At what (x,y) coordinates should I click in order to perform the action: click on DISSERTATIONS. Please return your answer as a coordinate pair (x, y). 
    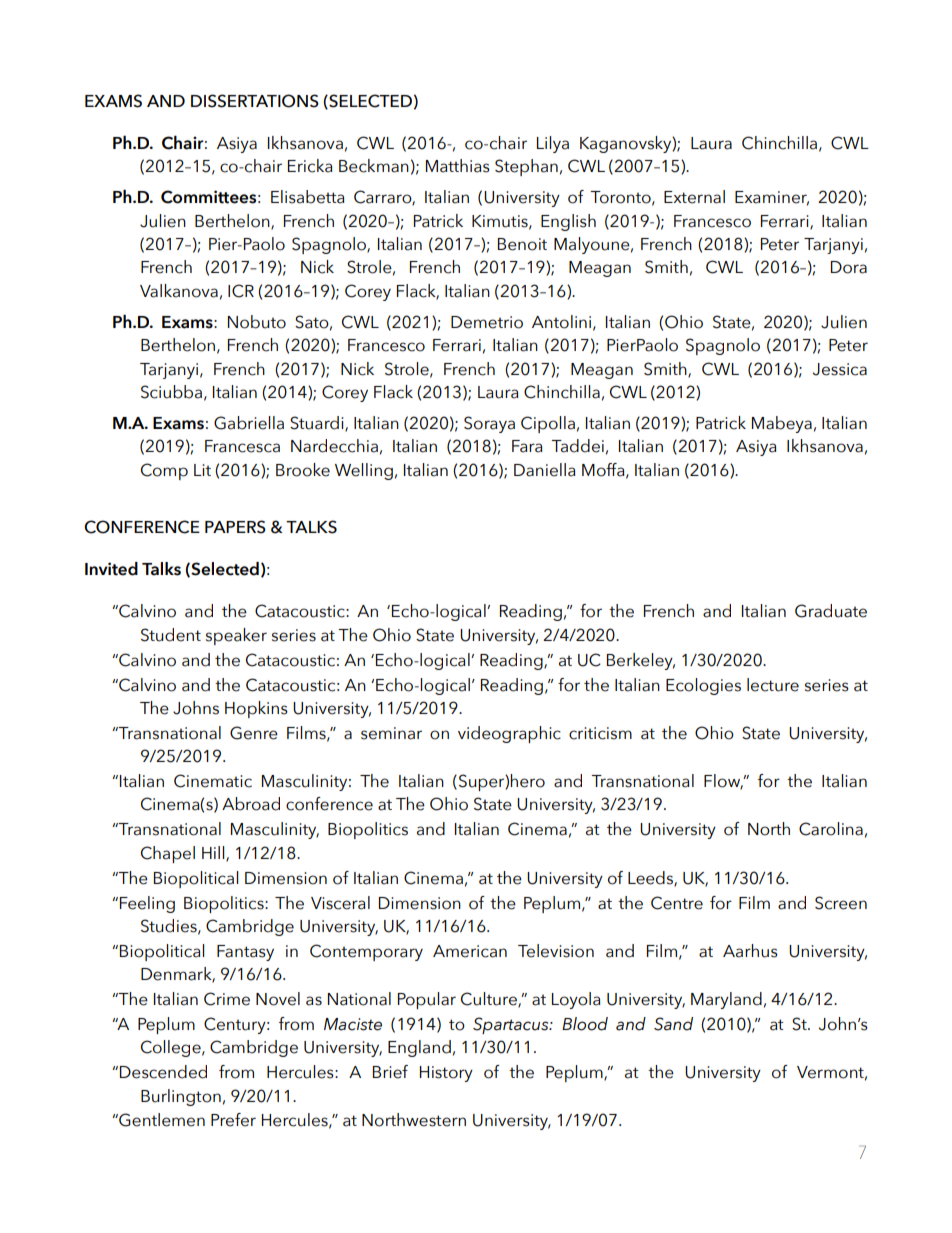
    Looking at the image, I should click on (255, 101).
